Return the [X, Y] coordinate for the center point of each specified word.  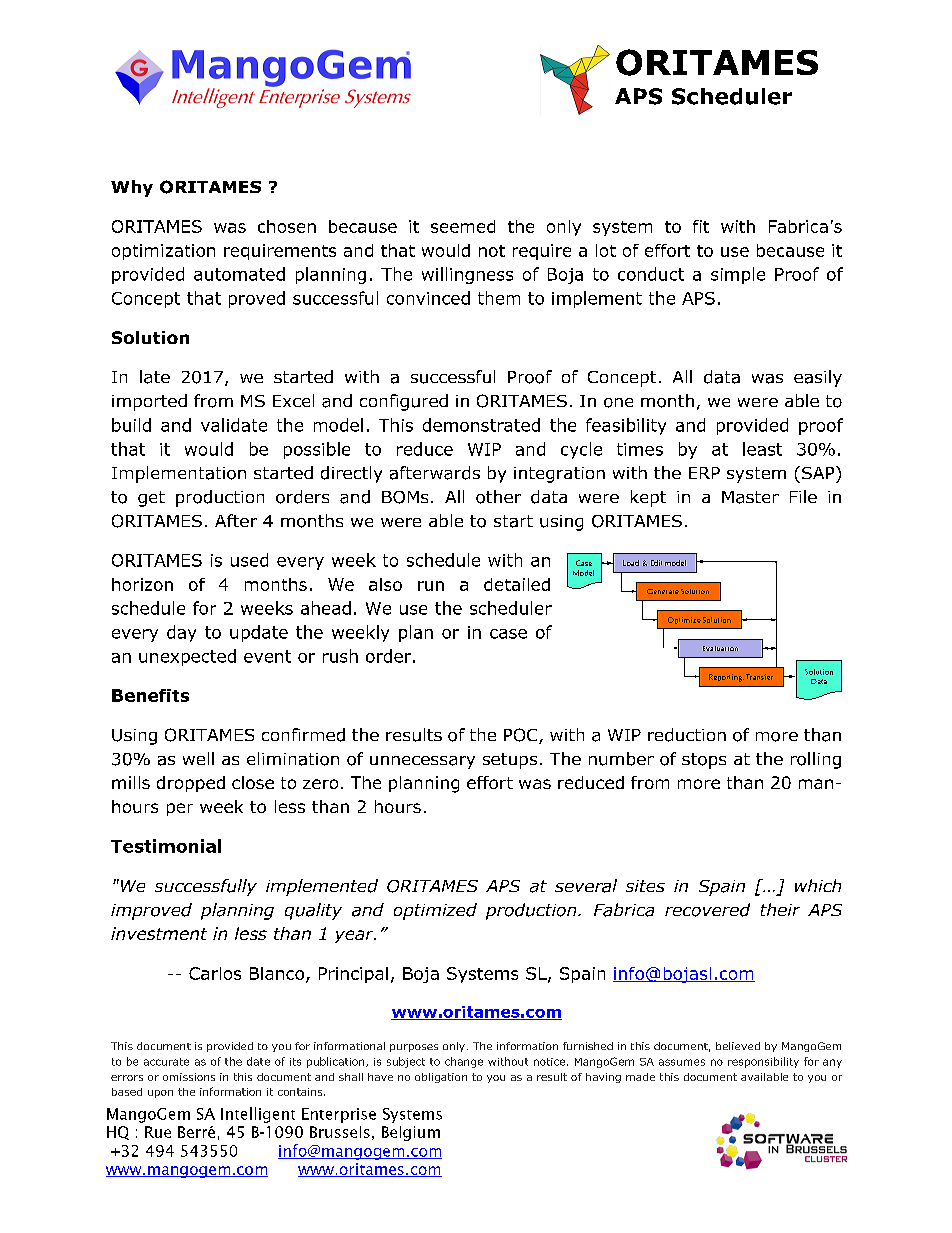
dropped [191, 784]
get [151, 499]
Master [750, 497]
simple [738, 275]
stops [704, 761]
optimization [163, 252]
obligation [441, 1078]
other [498, 497]
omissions [189, 1077]
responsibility [763, 1062]
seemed [463, 226]
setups [510, 761]
